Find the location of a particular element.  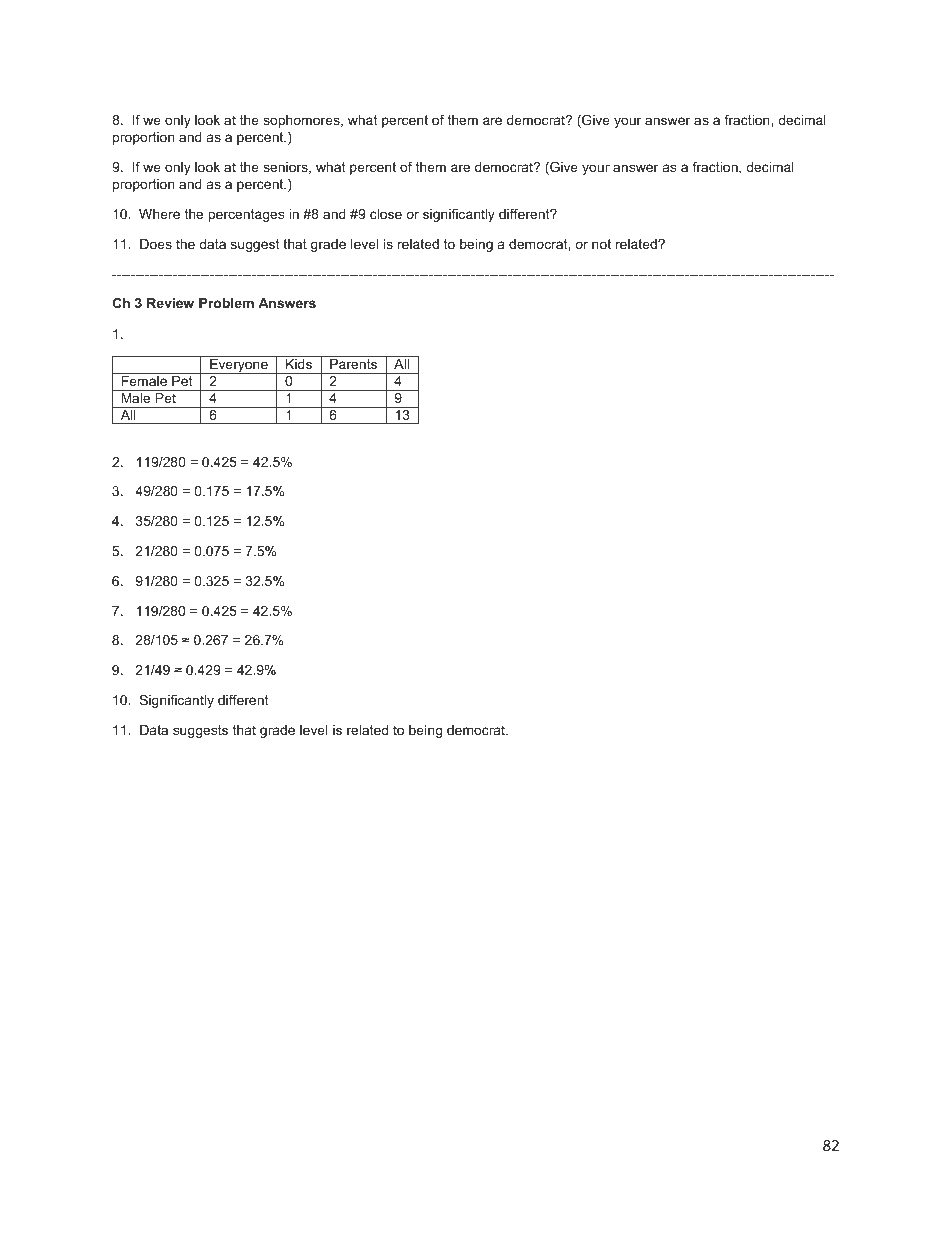

Review is located at coordinates (170, 303).
